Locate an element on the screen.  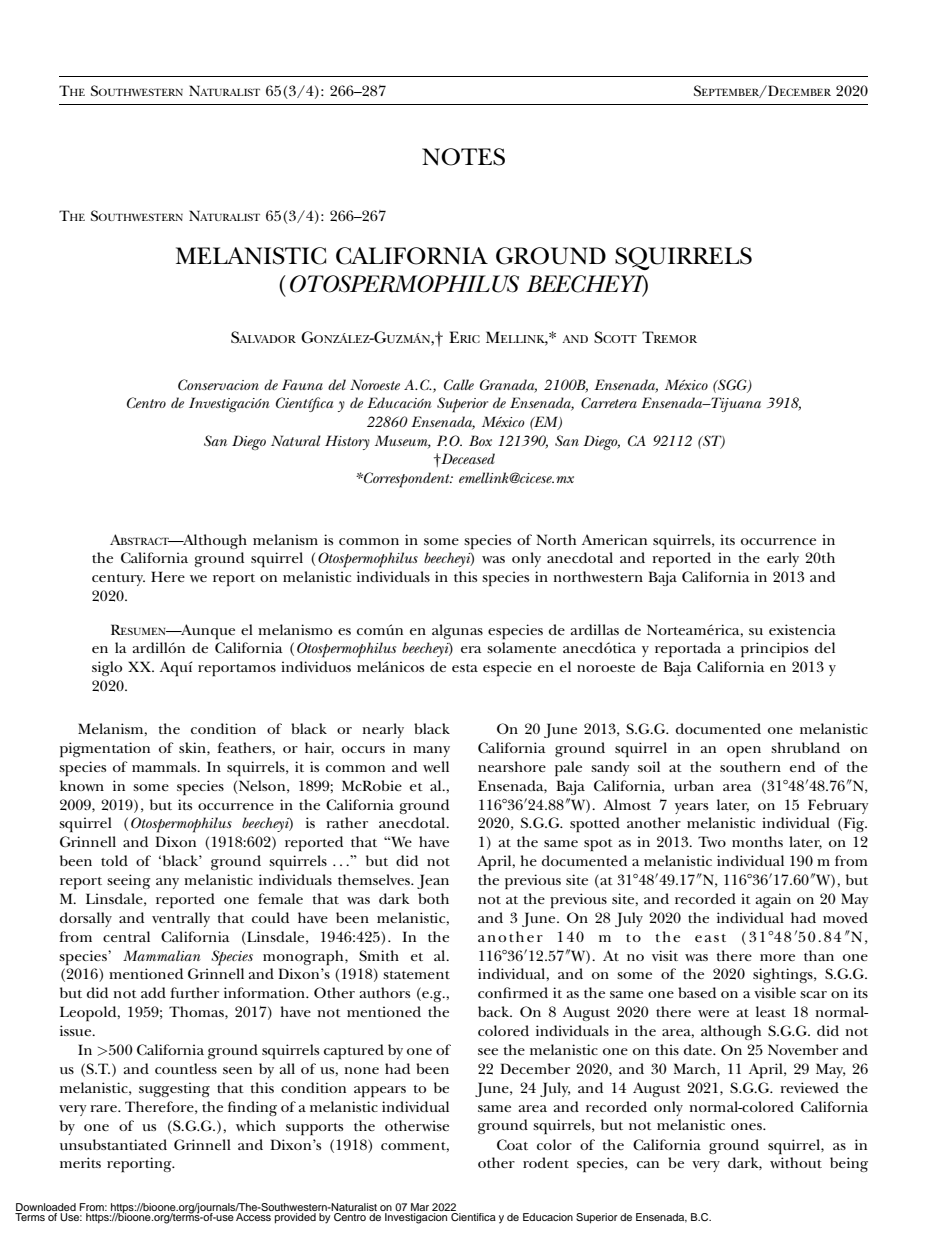
open is located at coordinates (744, 752).
